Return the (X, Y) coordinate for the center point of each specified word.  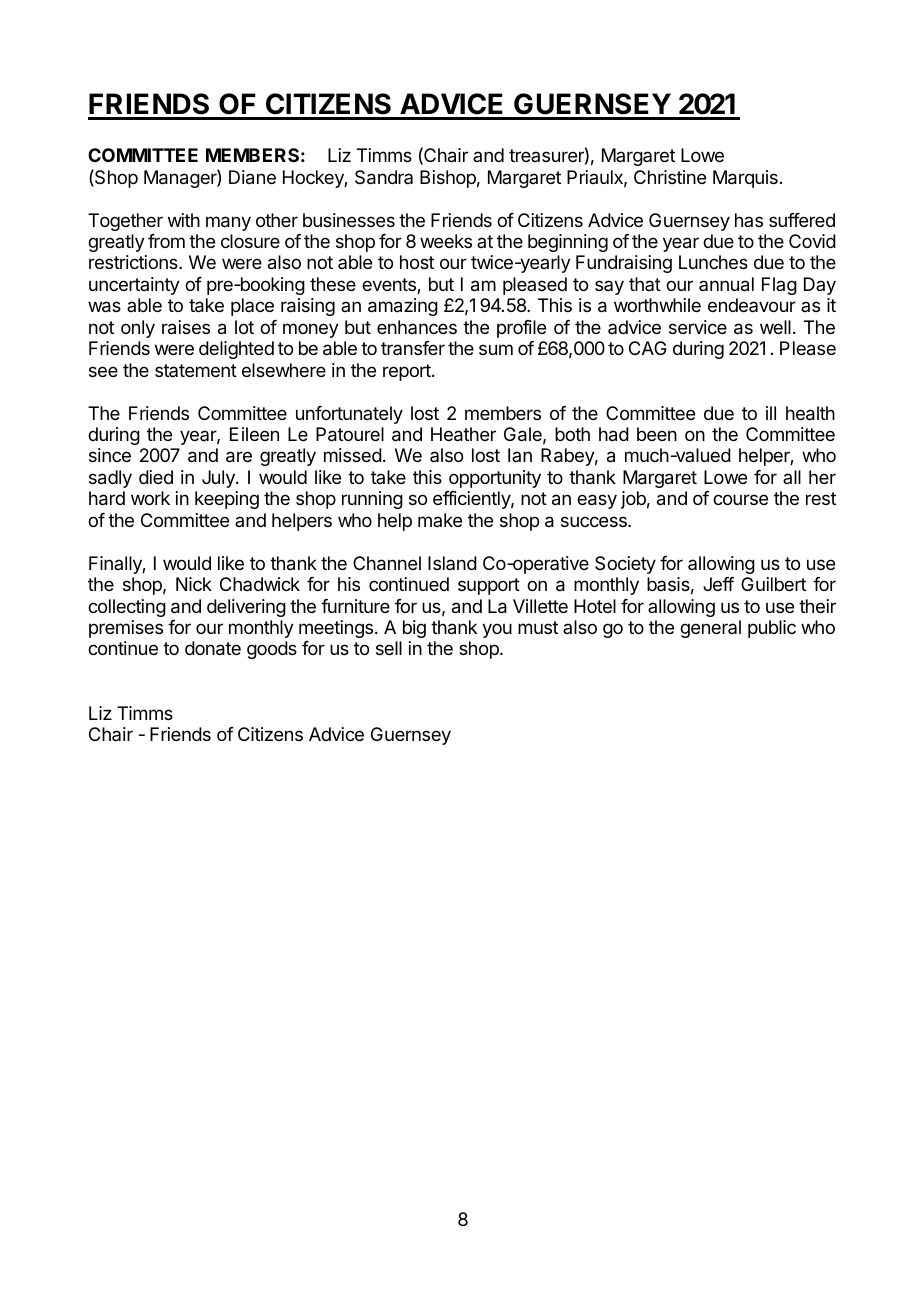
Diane (252, 177)
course (740, 499)
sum (496, 349)
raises (186, 327)
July (219, 479)
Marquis (745, 179)
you (497, 630)
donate (213, 648)
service (698, 327)
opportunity (495, 479)
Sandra (384, 177)
